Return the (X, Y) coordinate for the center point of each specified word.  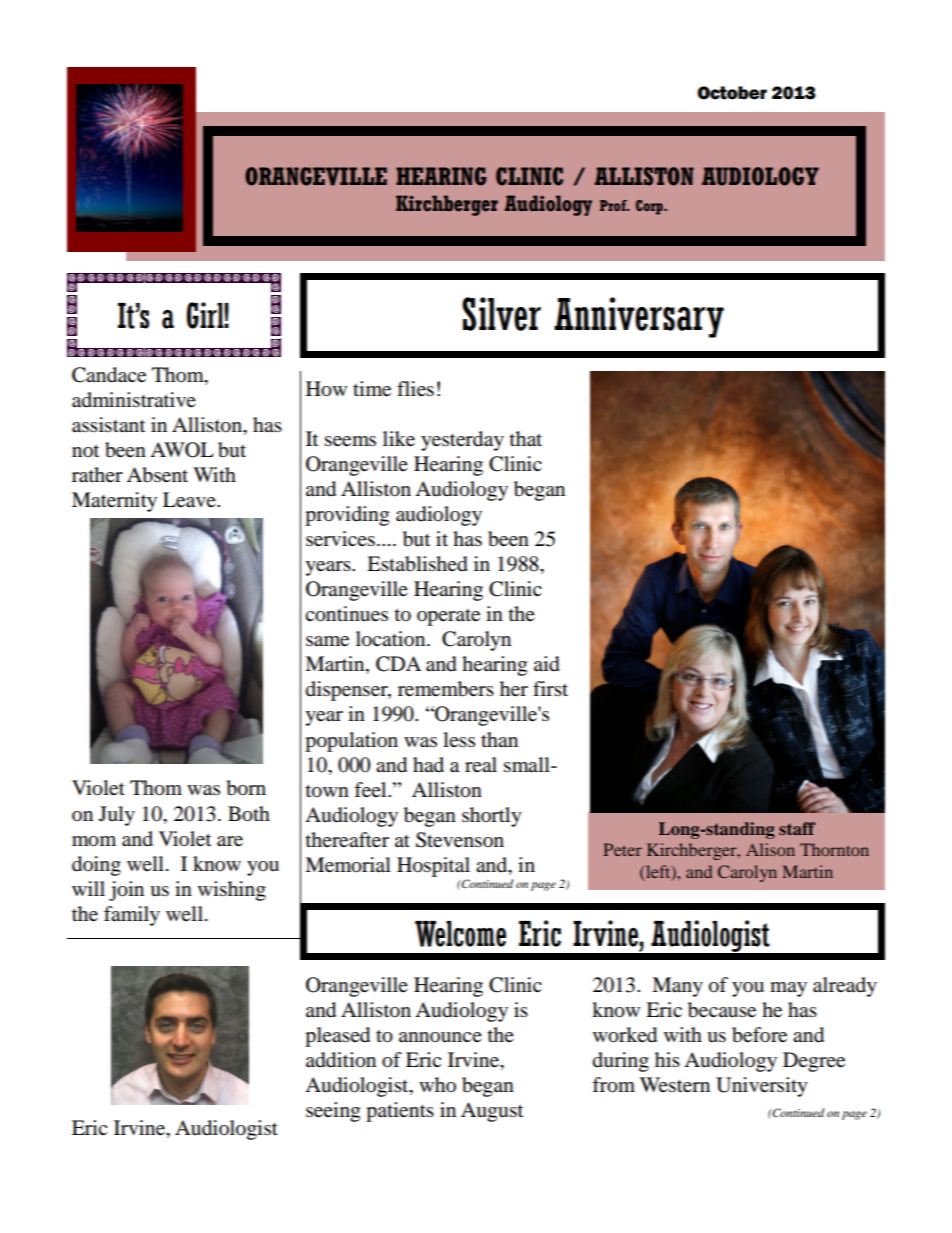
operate (448, 617)
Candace (109, 375)
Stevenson (460, 840)
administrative (134, 400)
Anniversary (639, 317)
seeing (333, 1112)
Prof (614, 205)
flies (415, 389)
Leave (190, 500)
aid (547, 664)
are (230, 841)
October (732, 93)
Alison (770, 849)
